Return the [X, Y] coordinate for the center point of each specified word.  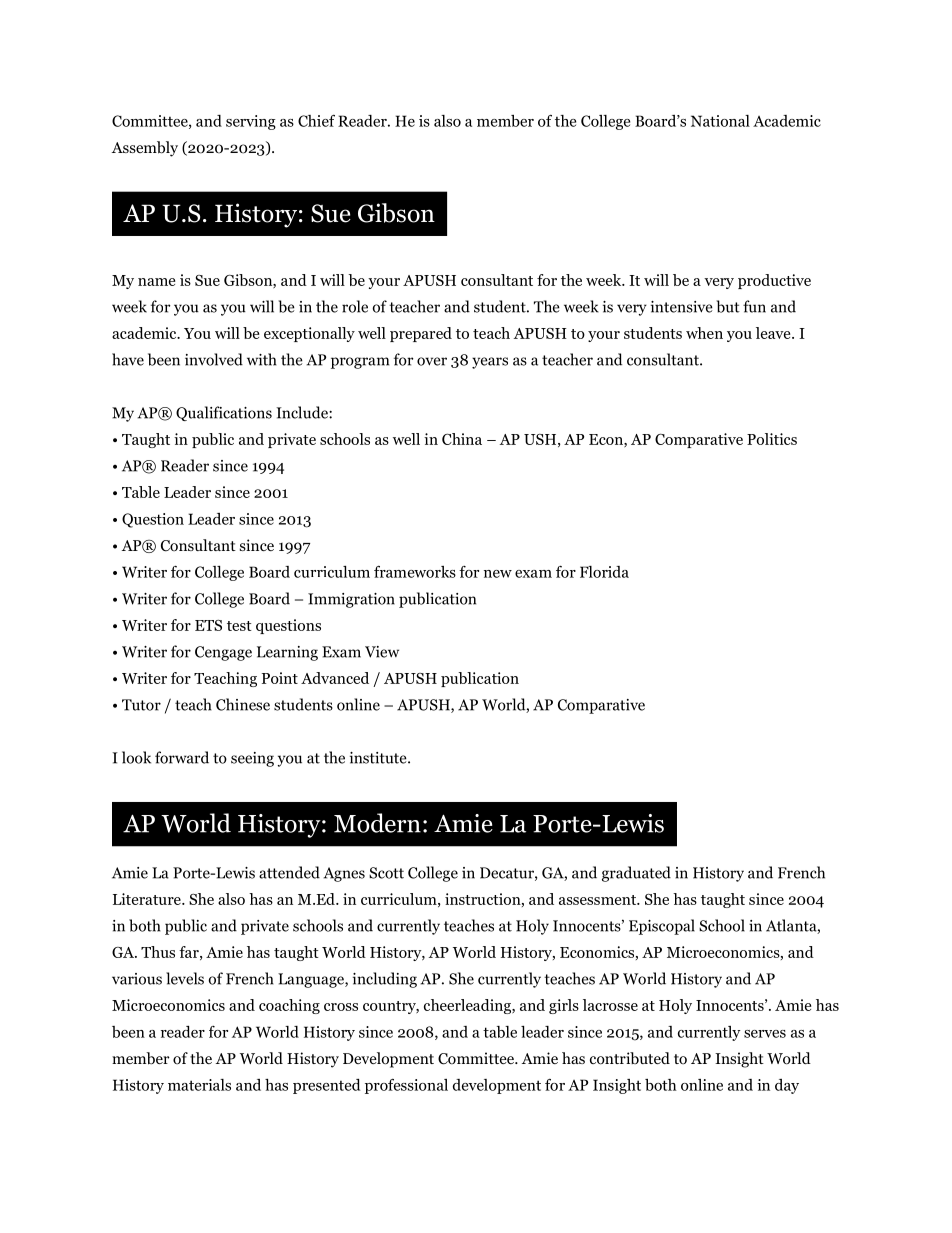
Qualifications [224, 413]
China [462, 439]
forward [182, 757]
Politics [772, 439]
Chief [316, 121]
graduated [636, 874]
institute [379, 758]
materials [199, 1085]
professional [406, 1086]
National [720, 121]
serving [251, 122]
